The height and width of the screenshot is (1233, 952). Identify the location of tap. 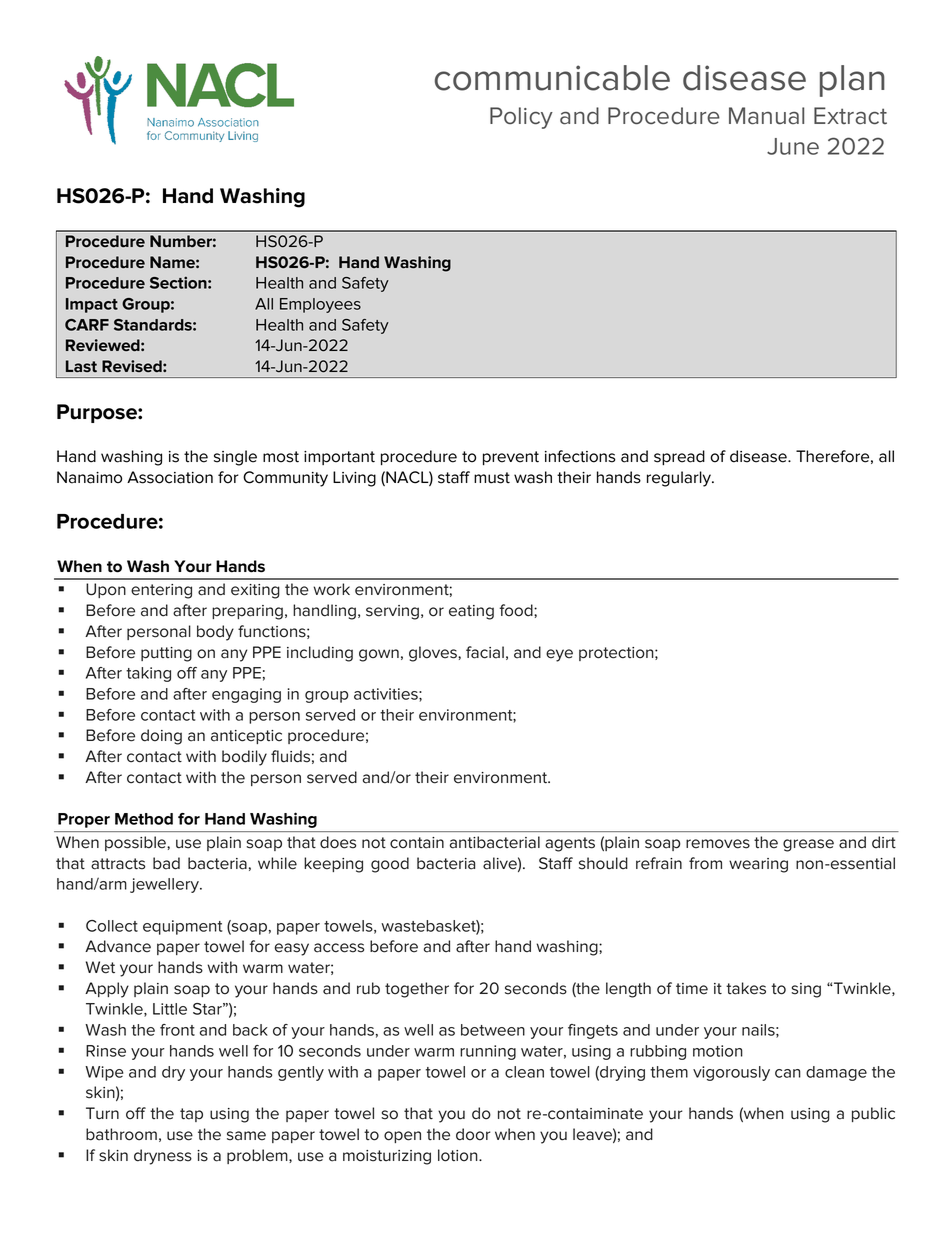
(191, 1115).
